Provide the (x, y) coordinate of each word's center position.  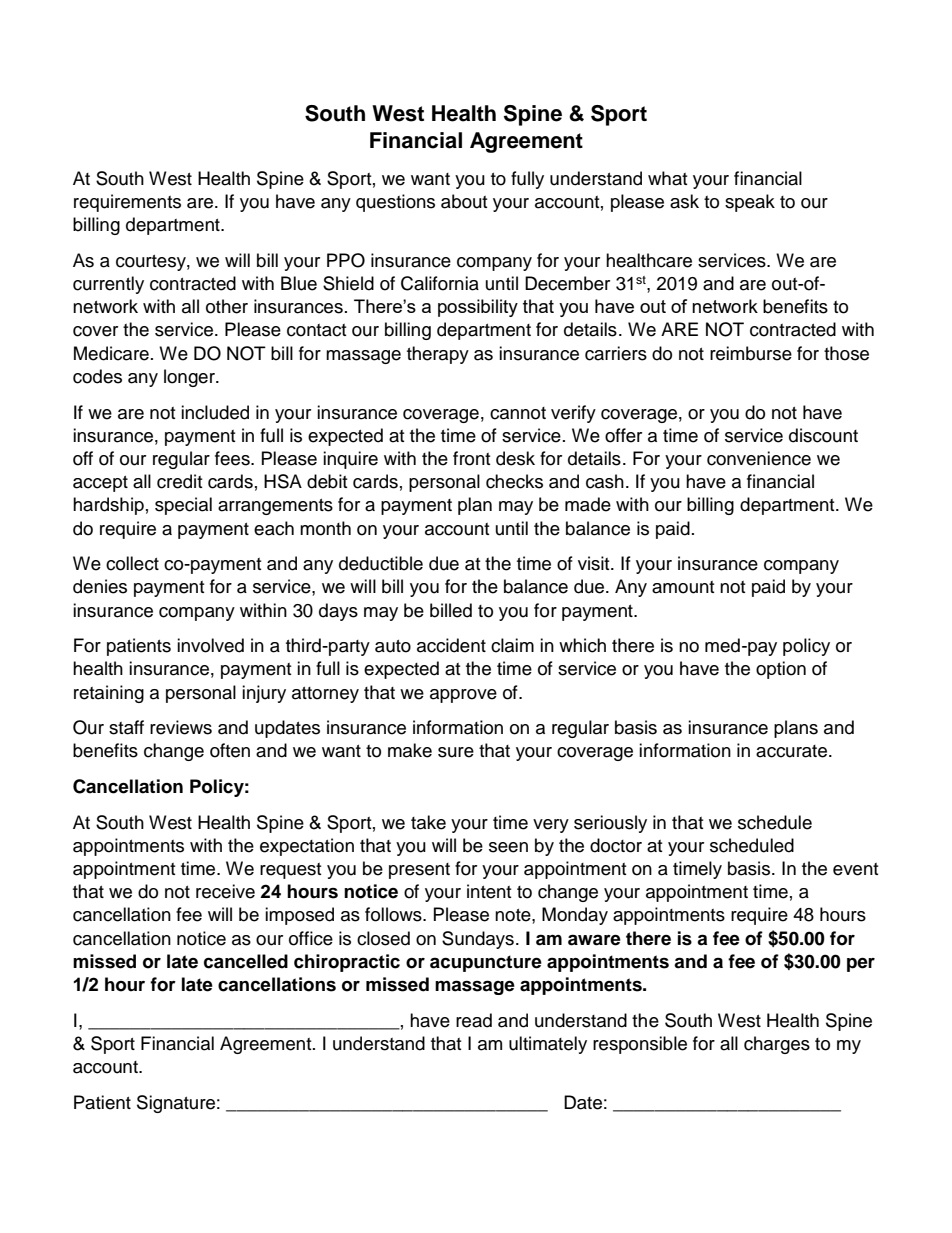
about (464, 201)
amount (683, 587)
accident (451, 645)
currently (108, 285)
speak (750, 203)
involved (210, 645)
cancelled (246, 961)
